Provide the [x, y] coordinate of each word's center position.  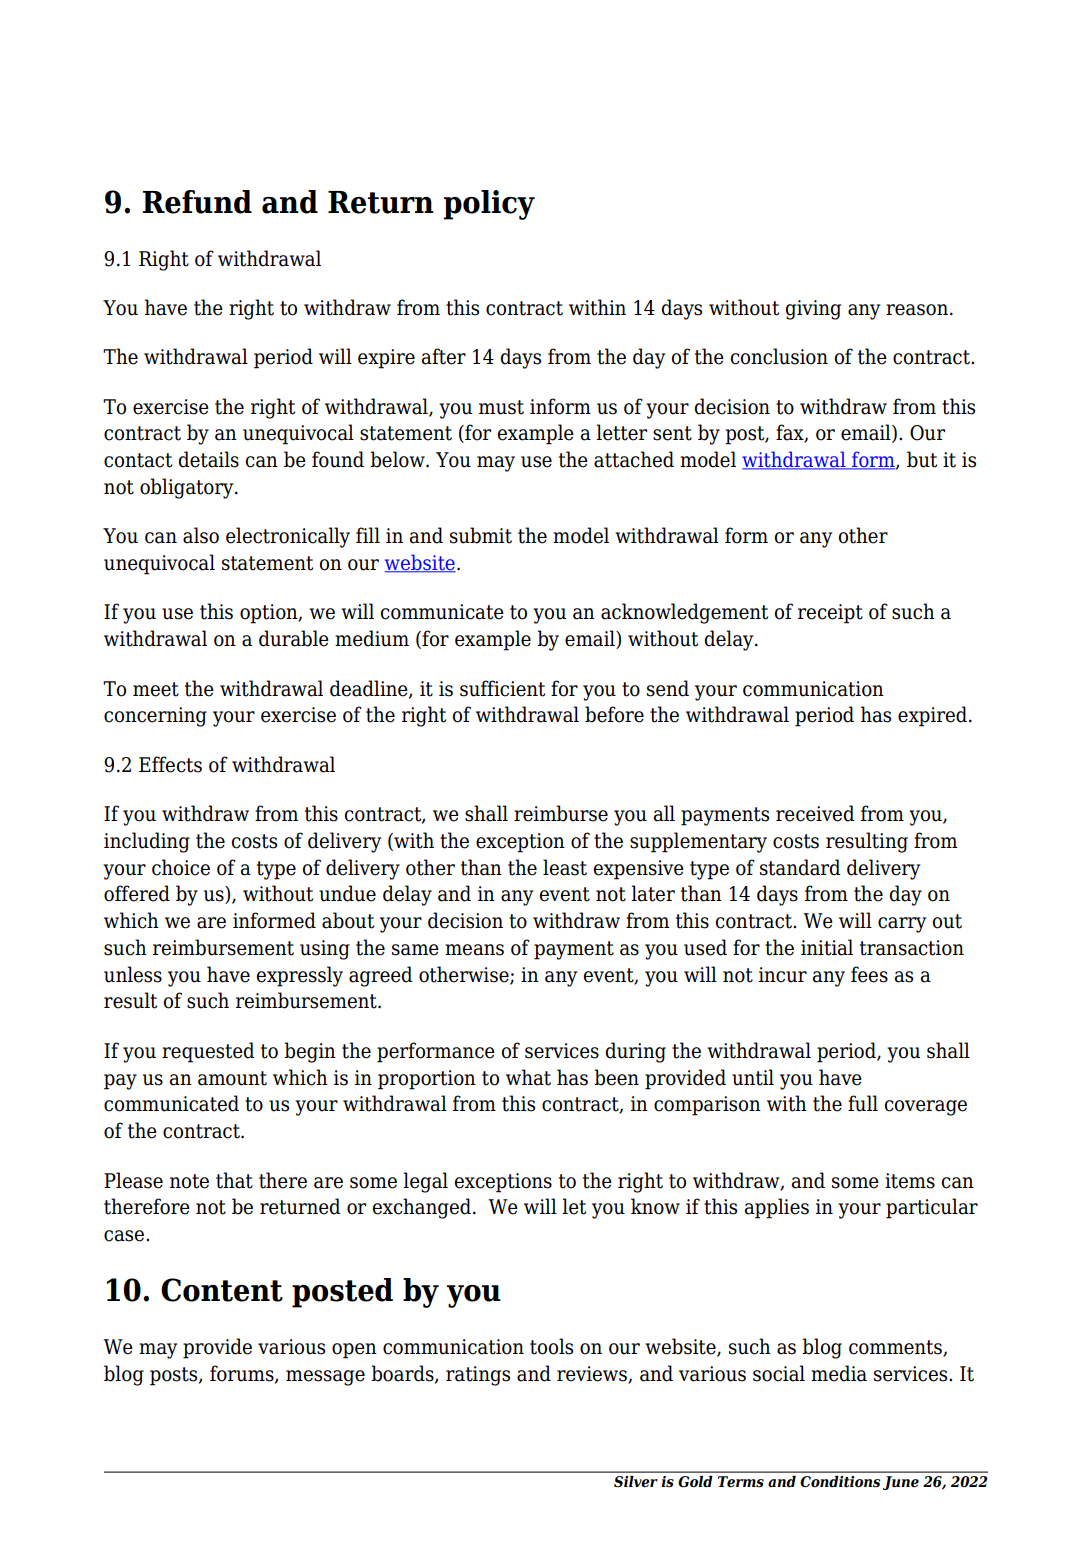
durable [294, 638]
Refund [197, 202]
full [863, 1103]
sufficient [502, 688]
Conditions [840, 1482]
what [528, 1077]
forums [243, 1374]
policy [489, 205]
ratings [478, 1376]
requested [208, 1052]
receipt [830, 614]
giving [813, 310]
